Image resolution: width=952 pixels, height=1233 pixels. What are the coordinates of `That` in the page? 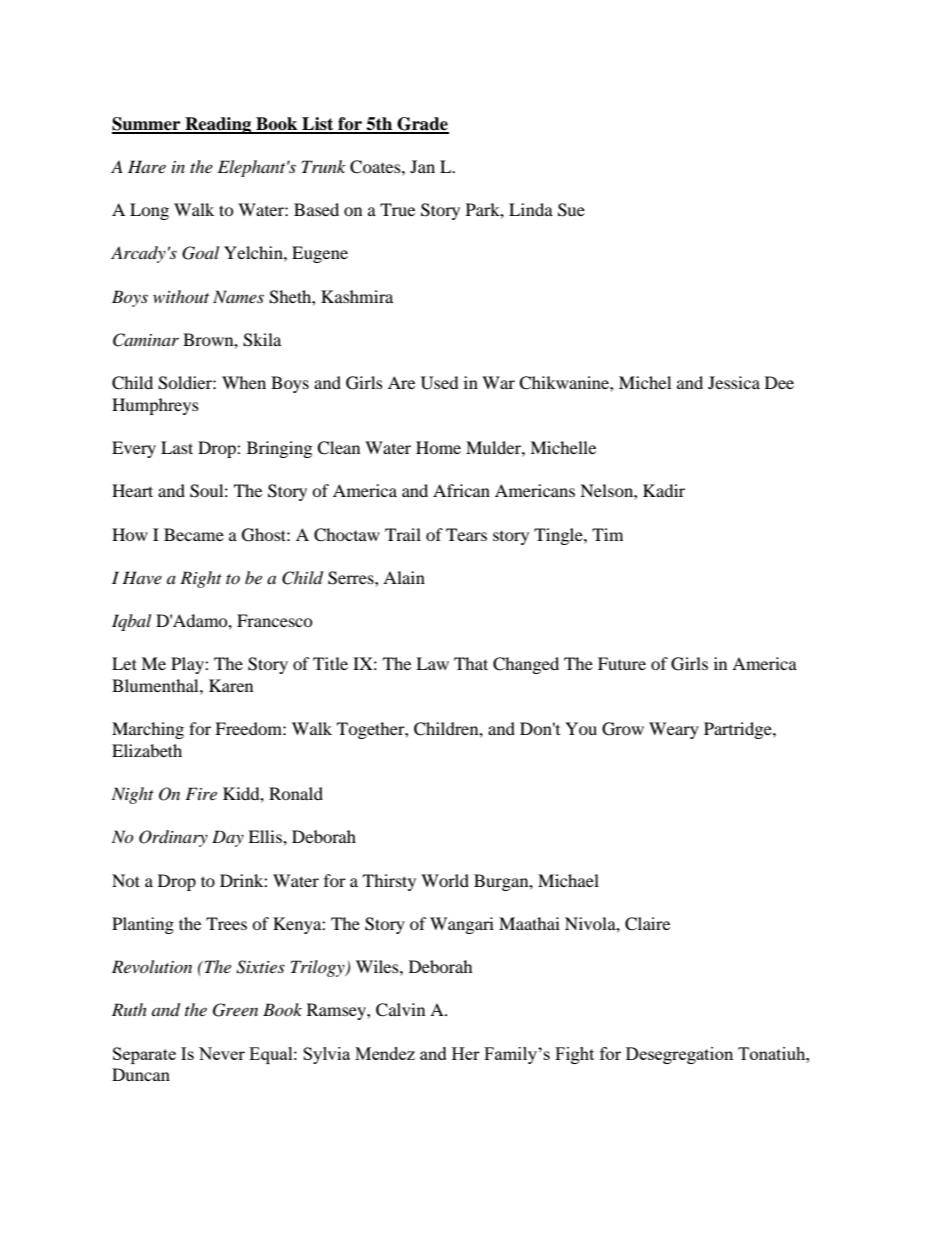 It's located at (471, 663).
